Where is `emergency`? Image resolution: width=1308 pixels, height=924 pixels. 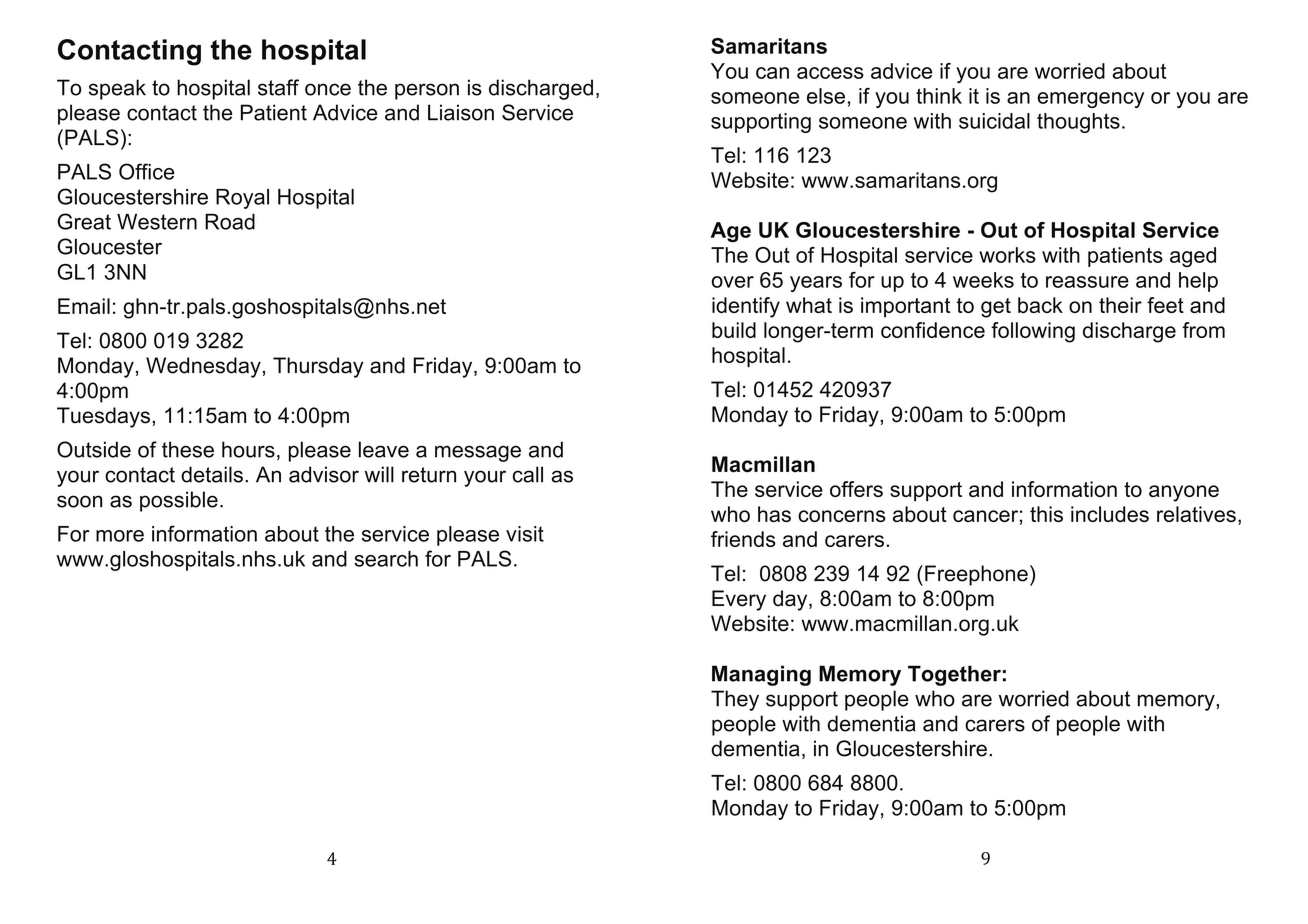
emergency is located at coordinates (1090, 100).
